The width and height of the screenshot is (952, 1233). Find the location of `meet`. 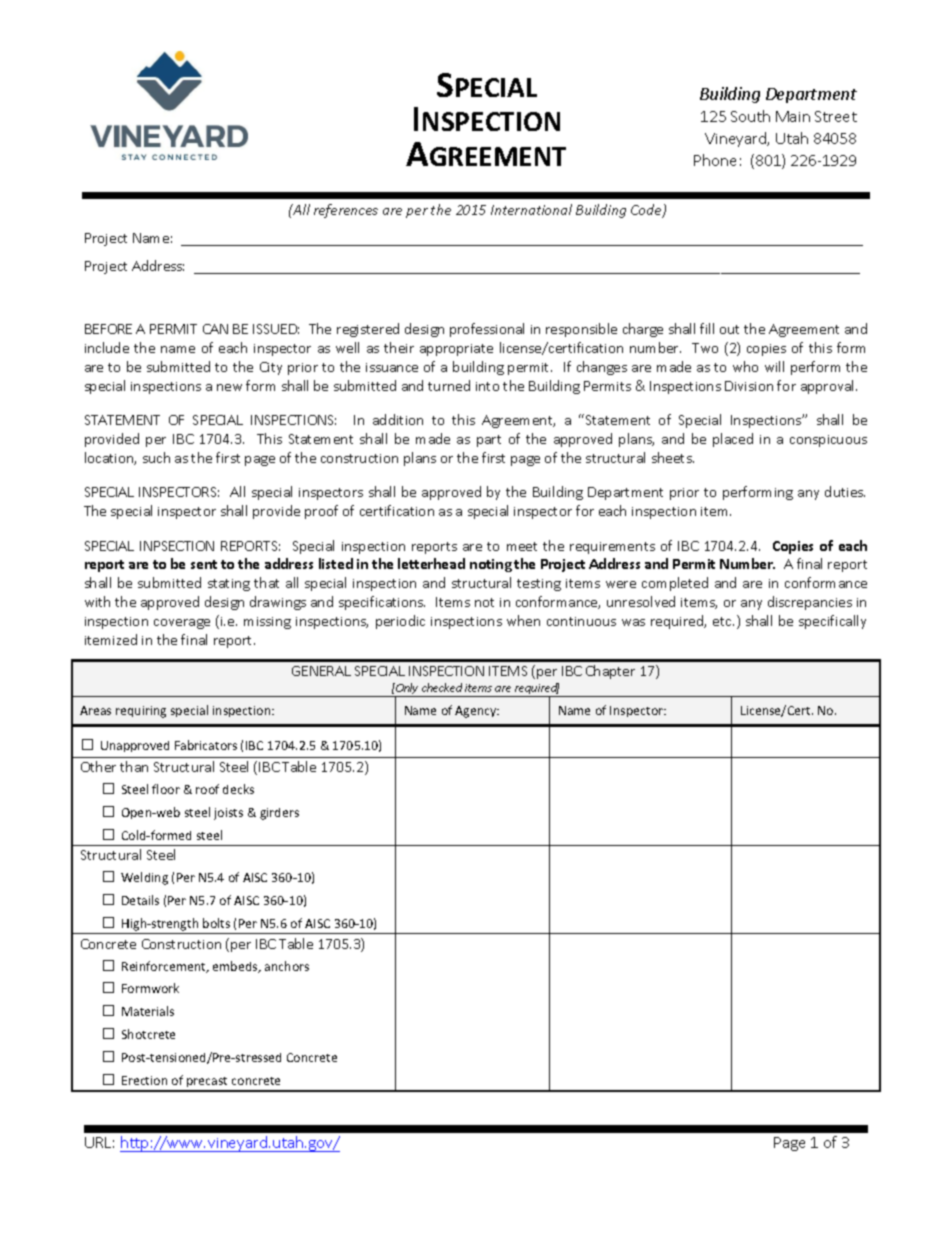

meet is located at coordinates (522, 546).
